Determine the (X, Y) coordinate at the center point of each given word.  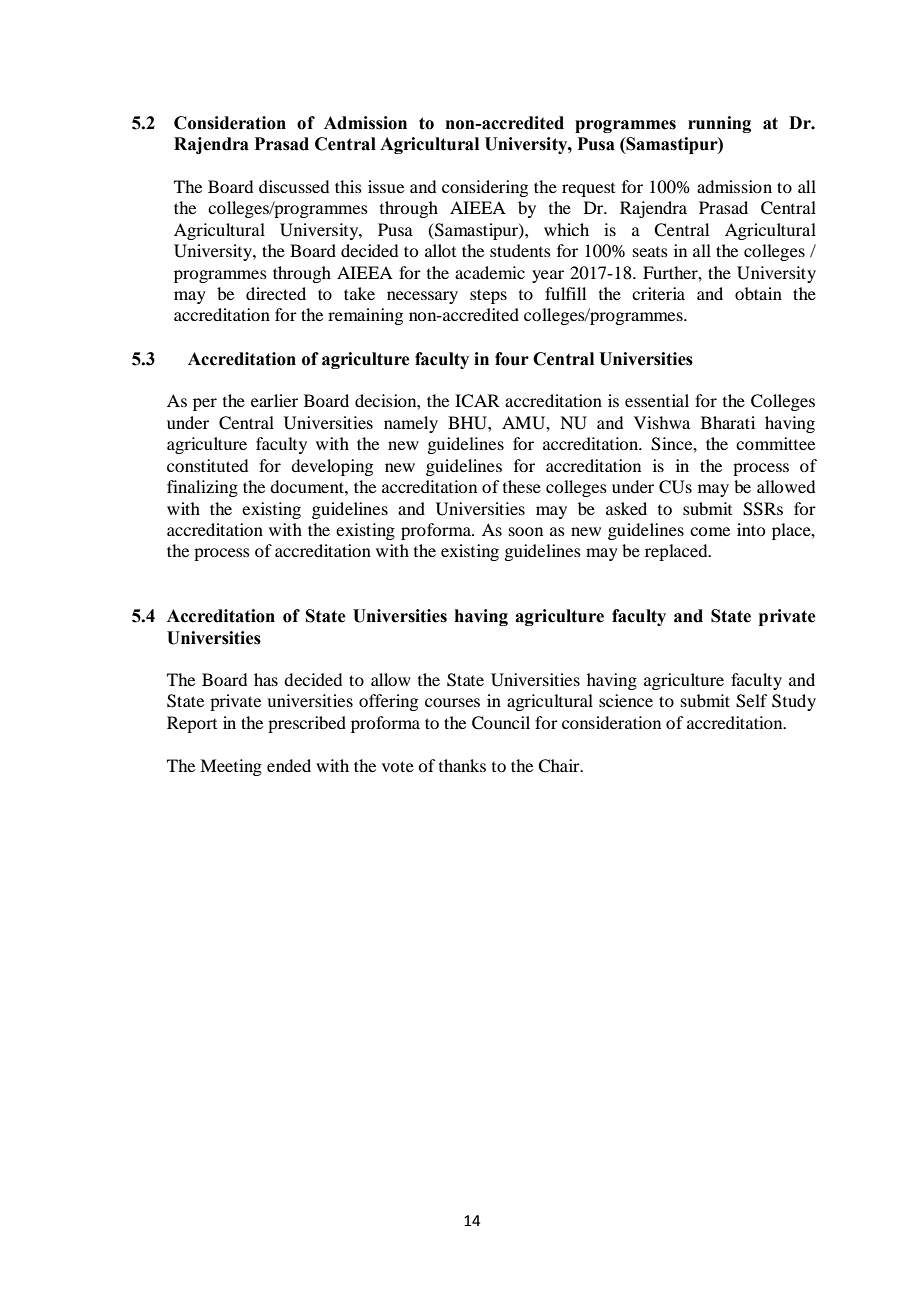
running (719, 124)
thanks (462, 765)
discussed (294, 186)
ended (289, 765)
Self (751, 701)
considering (485, 188)
